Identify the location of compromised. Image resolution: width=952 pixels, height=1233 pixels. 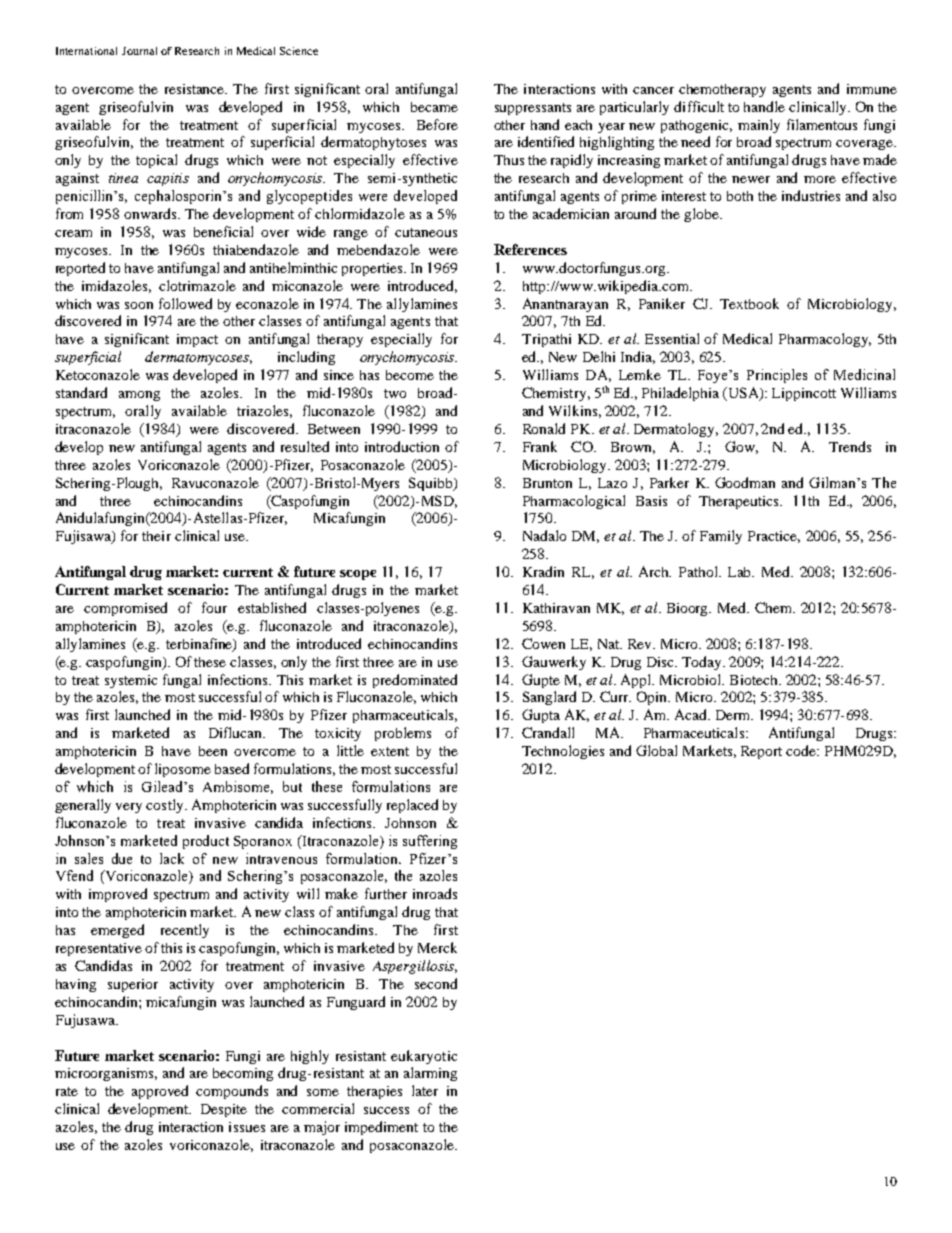
(125, 609).
